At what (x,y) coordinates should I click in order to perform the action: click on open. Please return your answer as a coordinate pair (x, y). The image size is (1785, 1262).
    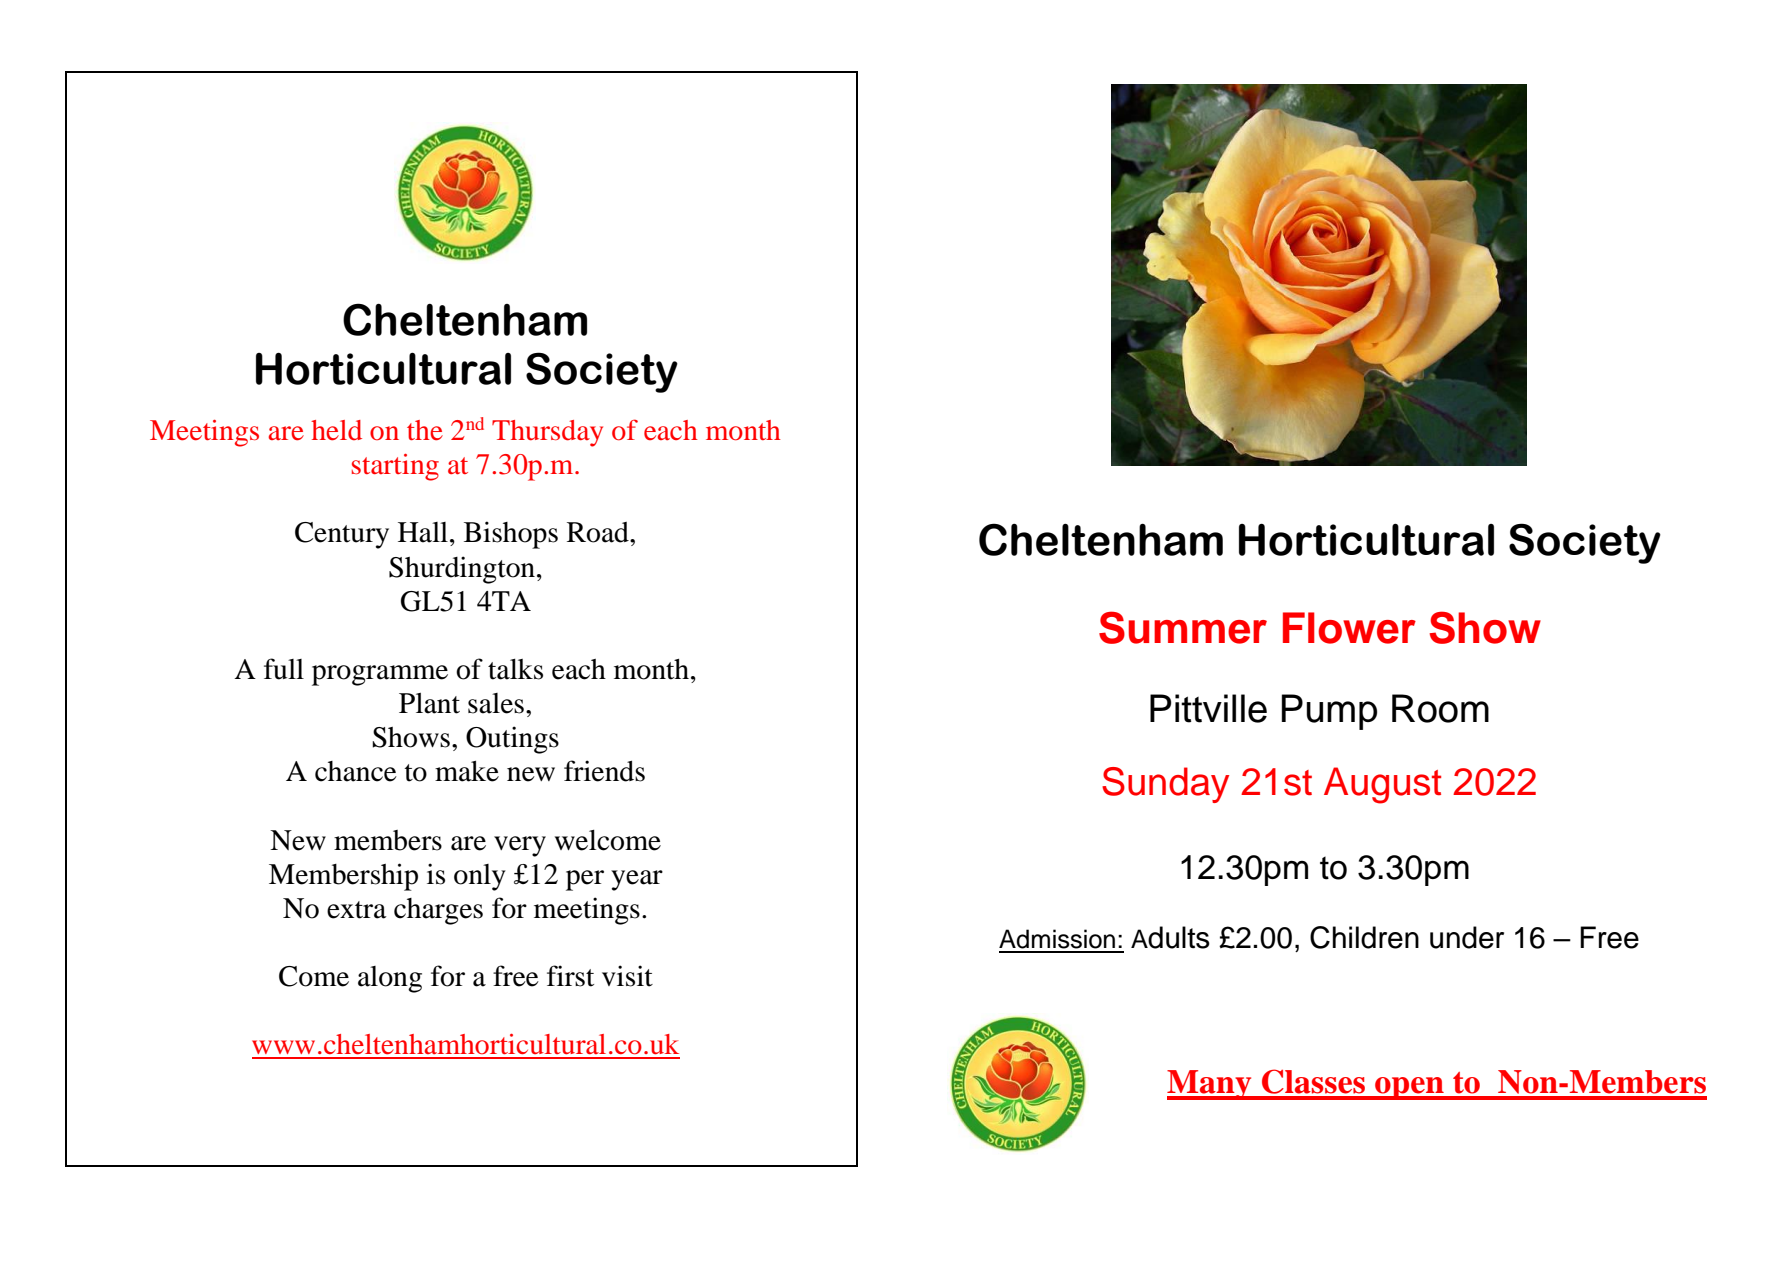
    Looking at the image, I should click on (1409, 1088).
